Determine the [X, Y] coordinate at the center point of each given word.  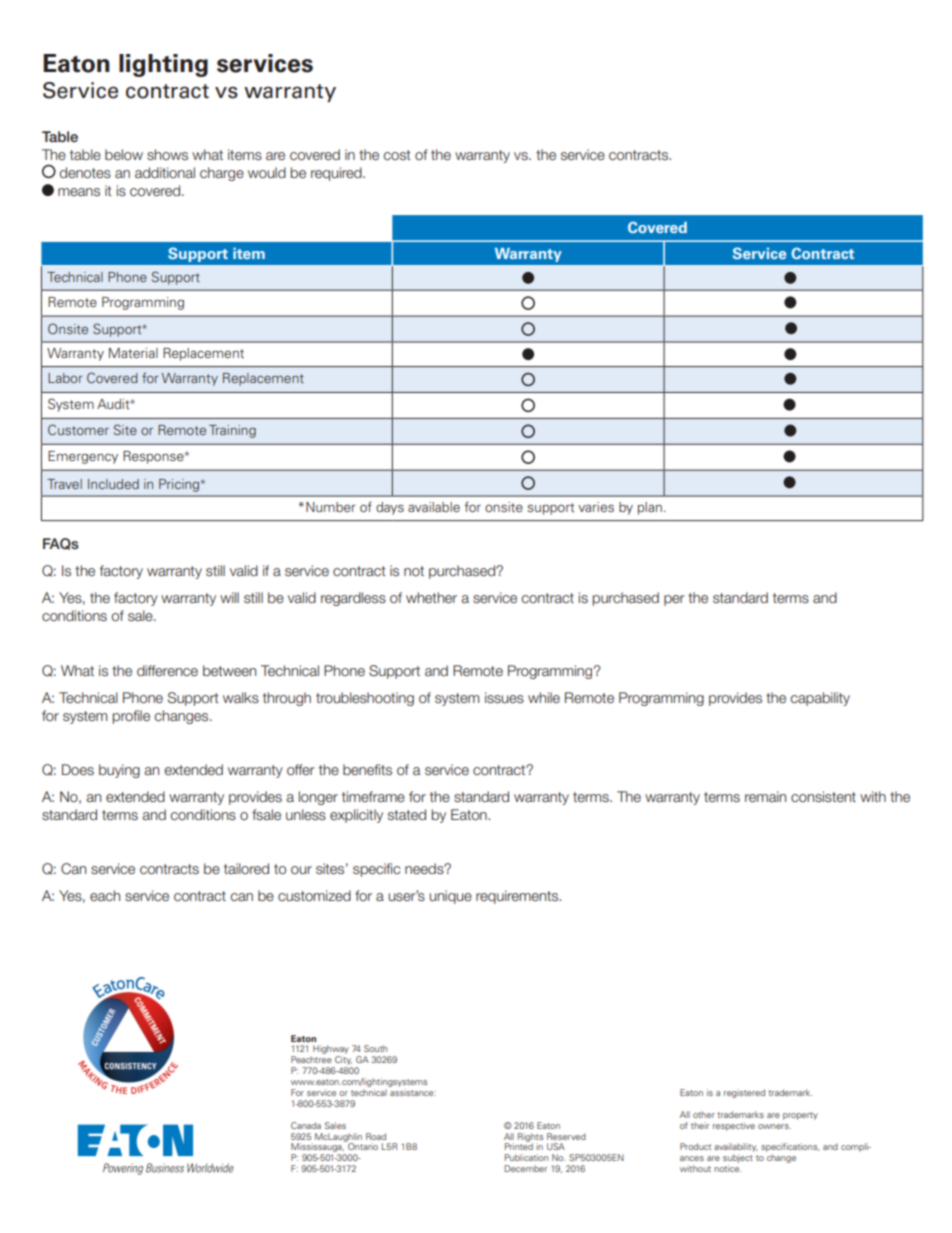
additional [165, 172]
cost [397, 155]
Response [154, 457]
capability [820, 699]
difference [167, 670]
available [434, 507]
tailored [246, 868]
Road [376, 1136]
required [337, 174]
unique [450, 897]
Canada [306, 1125]
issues [504, 697]
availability [736, 1149]
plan [650, 508]
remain [765, 796]
